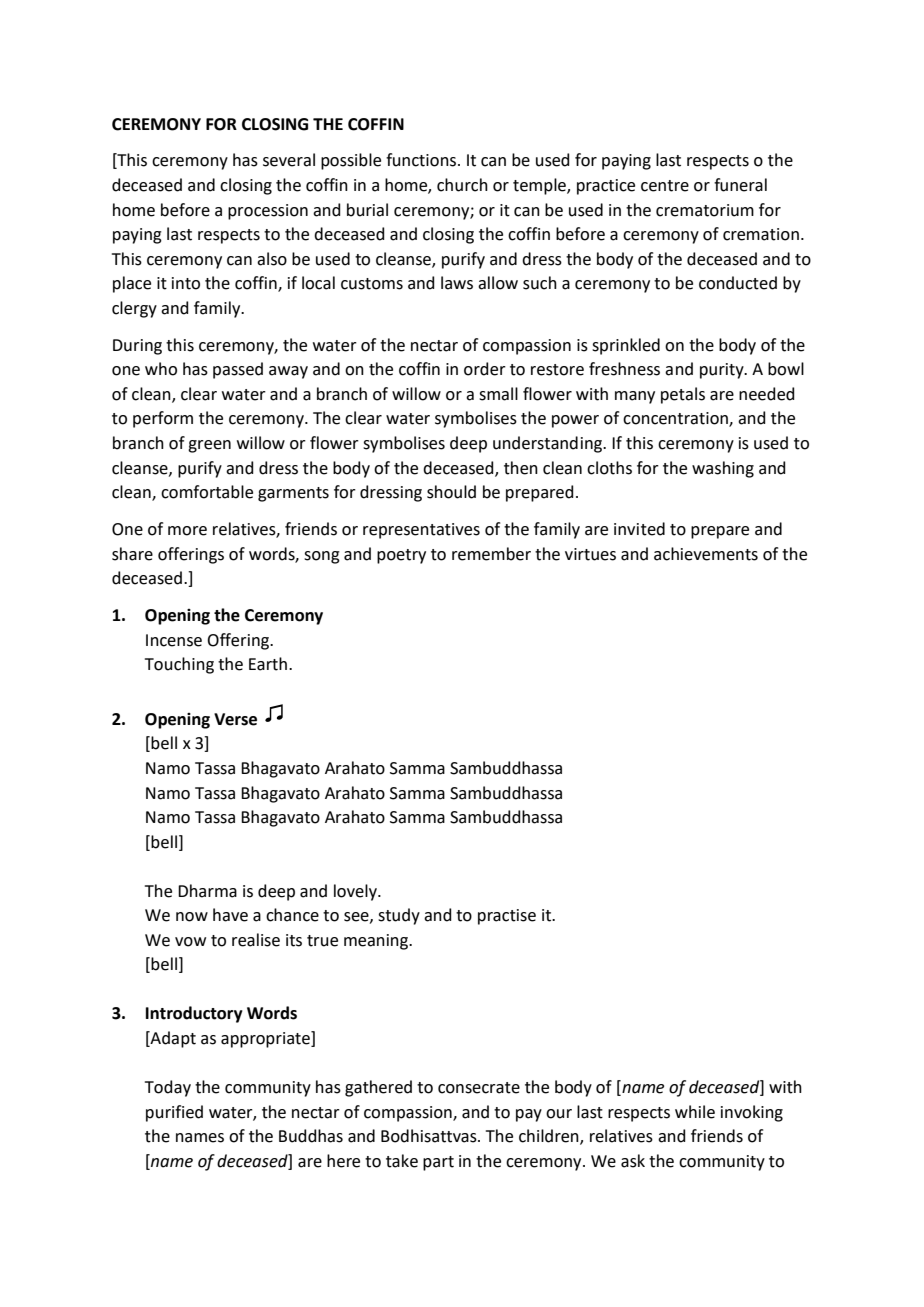  Describe the element at coordinates (207, 492) in the screenshot. I see `comfortable` at that location.
